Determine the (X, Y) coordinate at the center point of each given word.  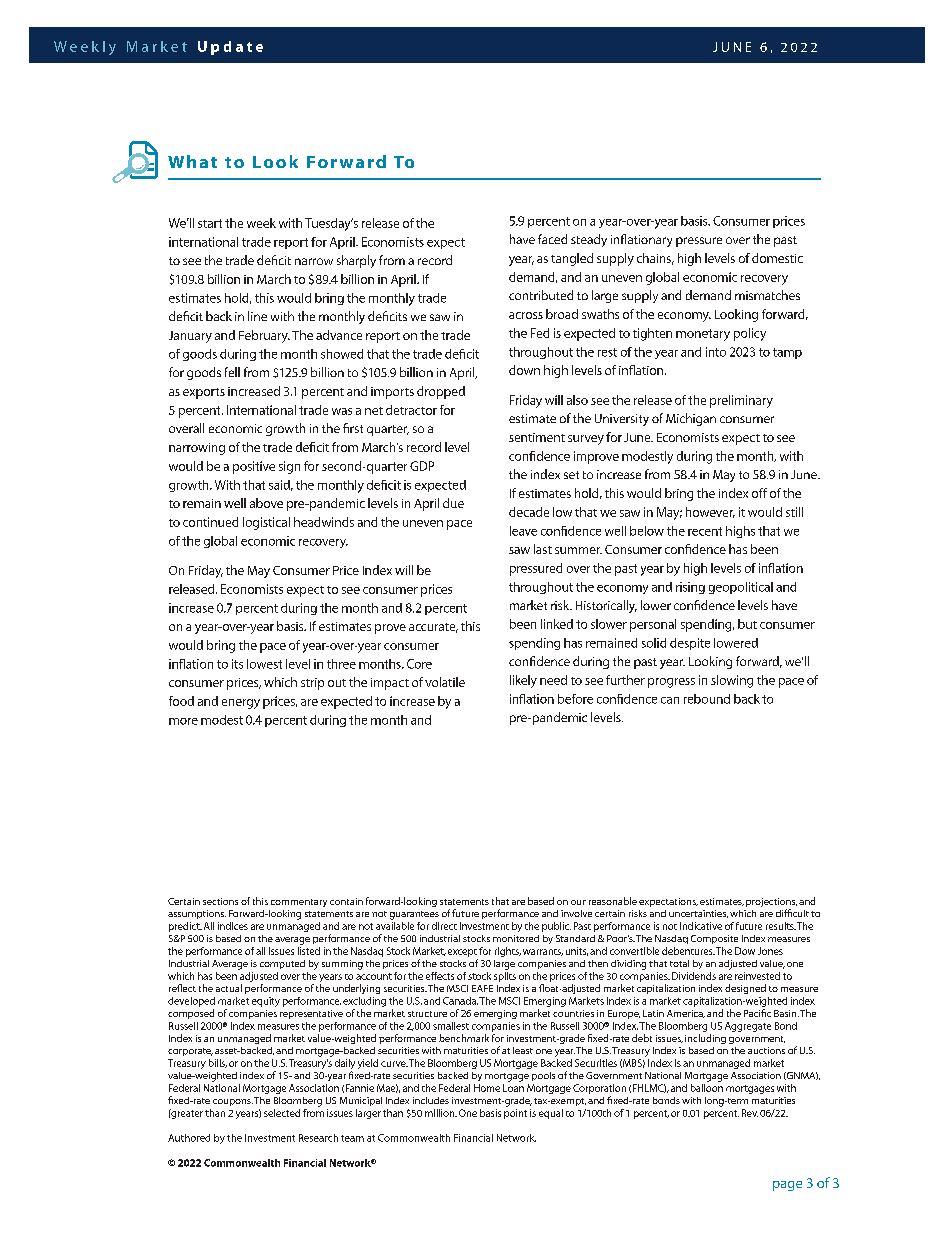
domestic (777, 258)
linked (557, 624)
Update (230, 48)
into (716, 352)
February (264, 336)
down (524, 370)
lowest (264, 664)
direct (444, 926)
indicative (701, 926)
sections (220, 901)
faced (552, 239)
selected (282, 1113)
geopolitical (741, 588)
